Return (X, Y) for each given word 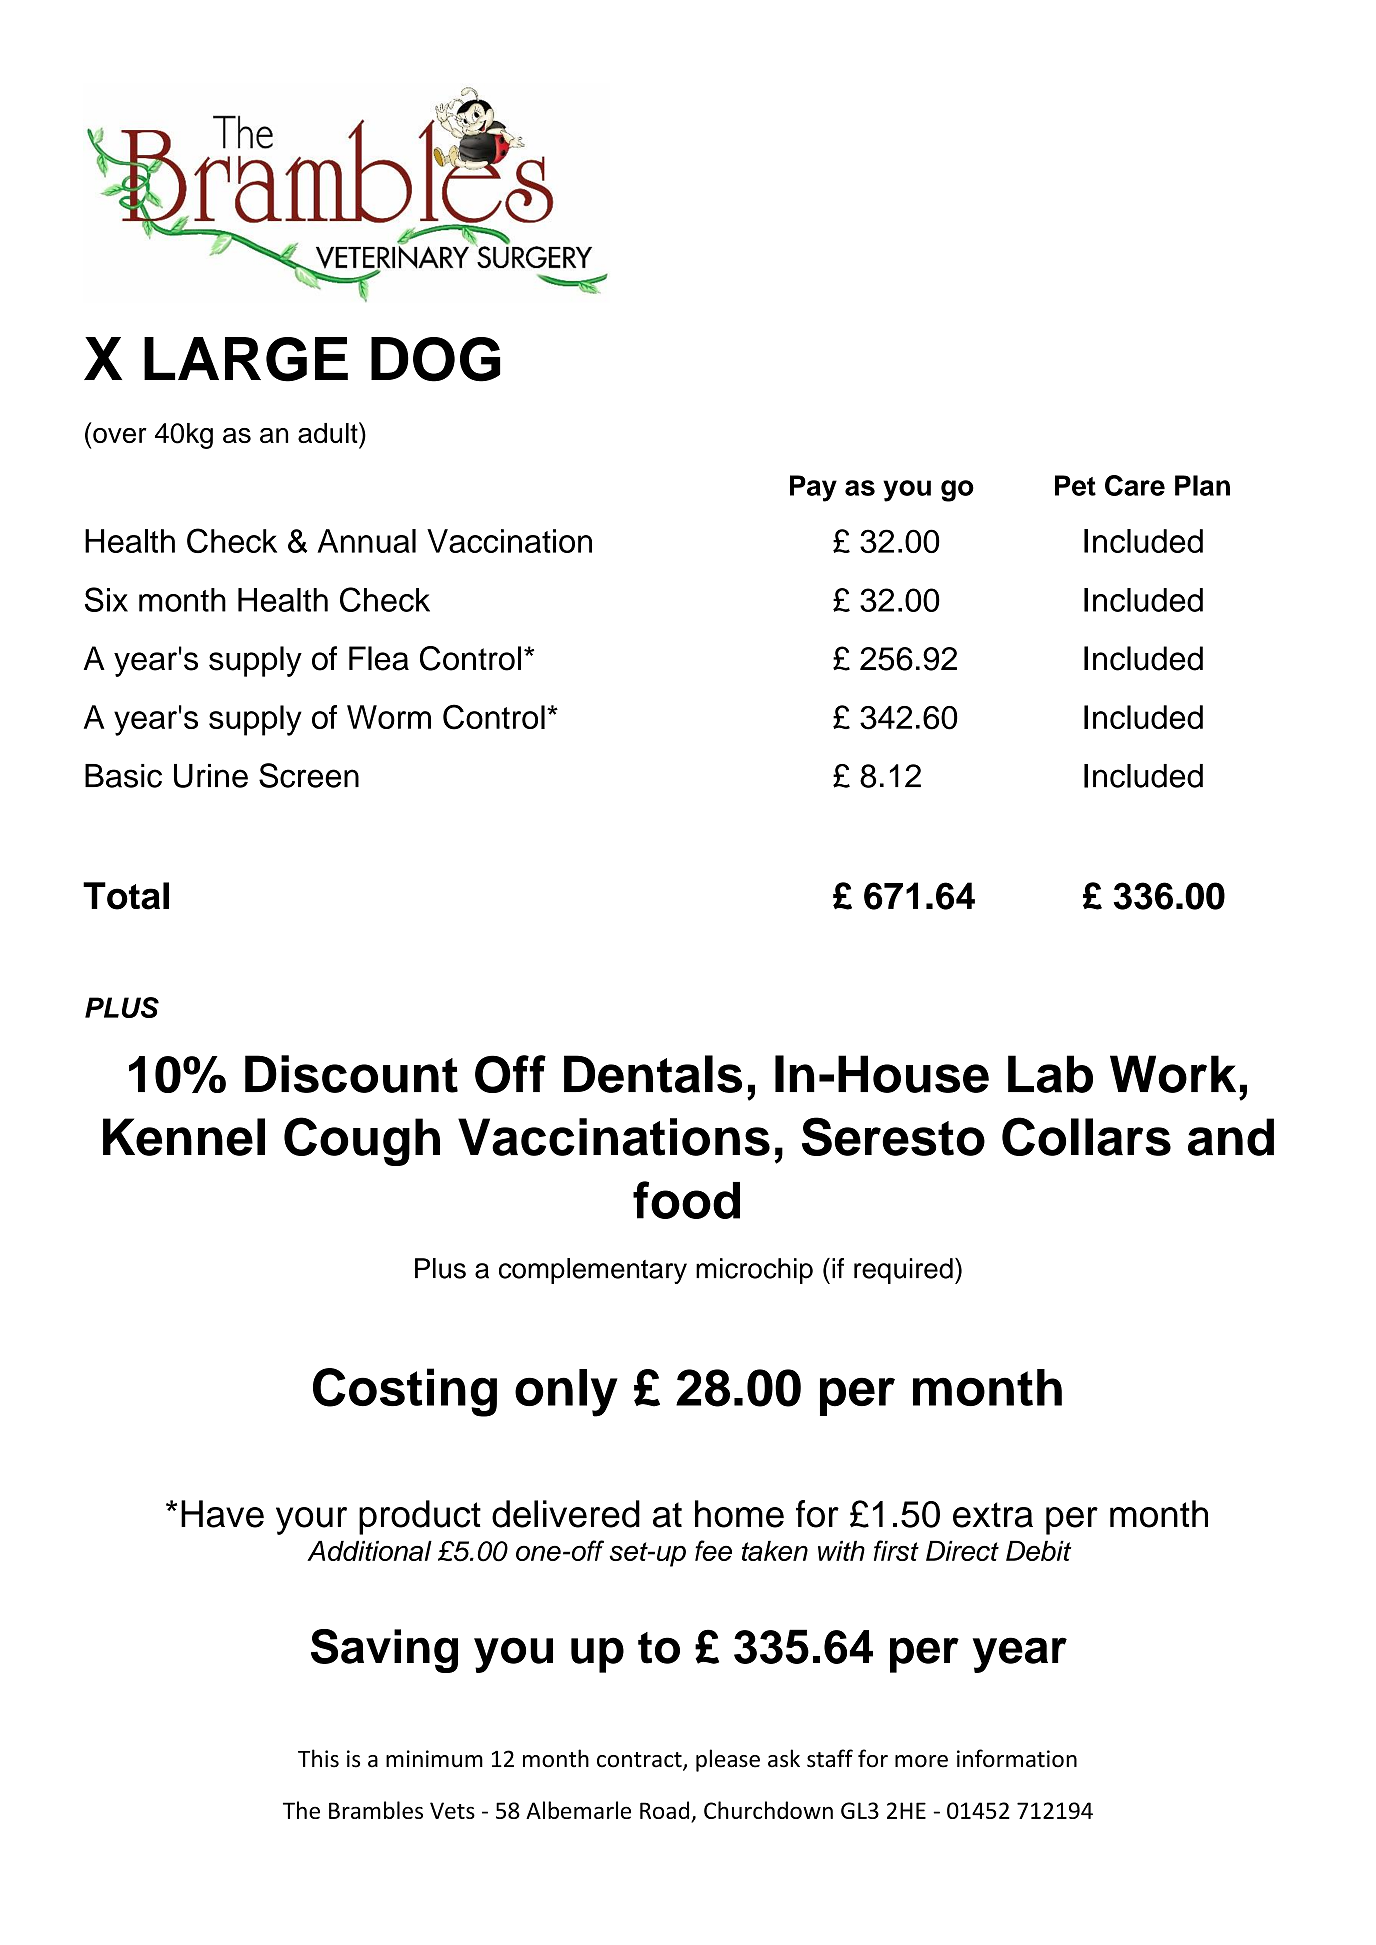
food (686, 1200)
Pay (813, 488)
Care (1135, 485)
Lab (1050, 1074)
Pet (1075, 485)
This (318, 1758)
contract (640, 1761)
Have (222, 1514)
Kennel (184, 1137)
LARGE (246, 359)
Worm (389, 717)
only (566, 1393)
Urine (211, 776)
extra (993, 1515)
